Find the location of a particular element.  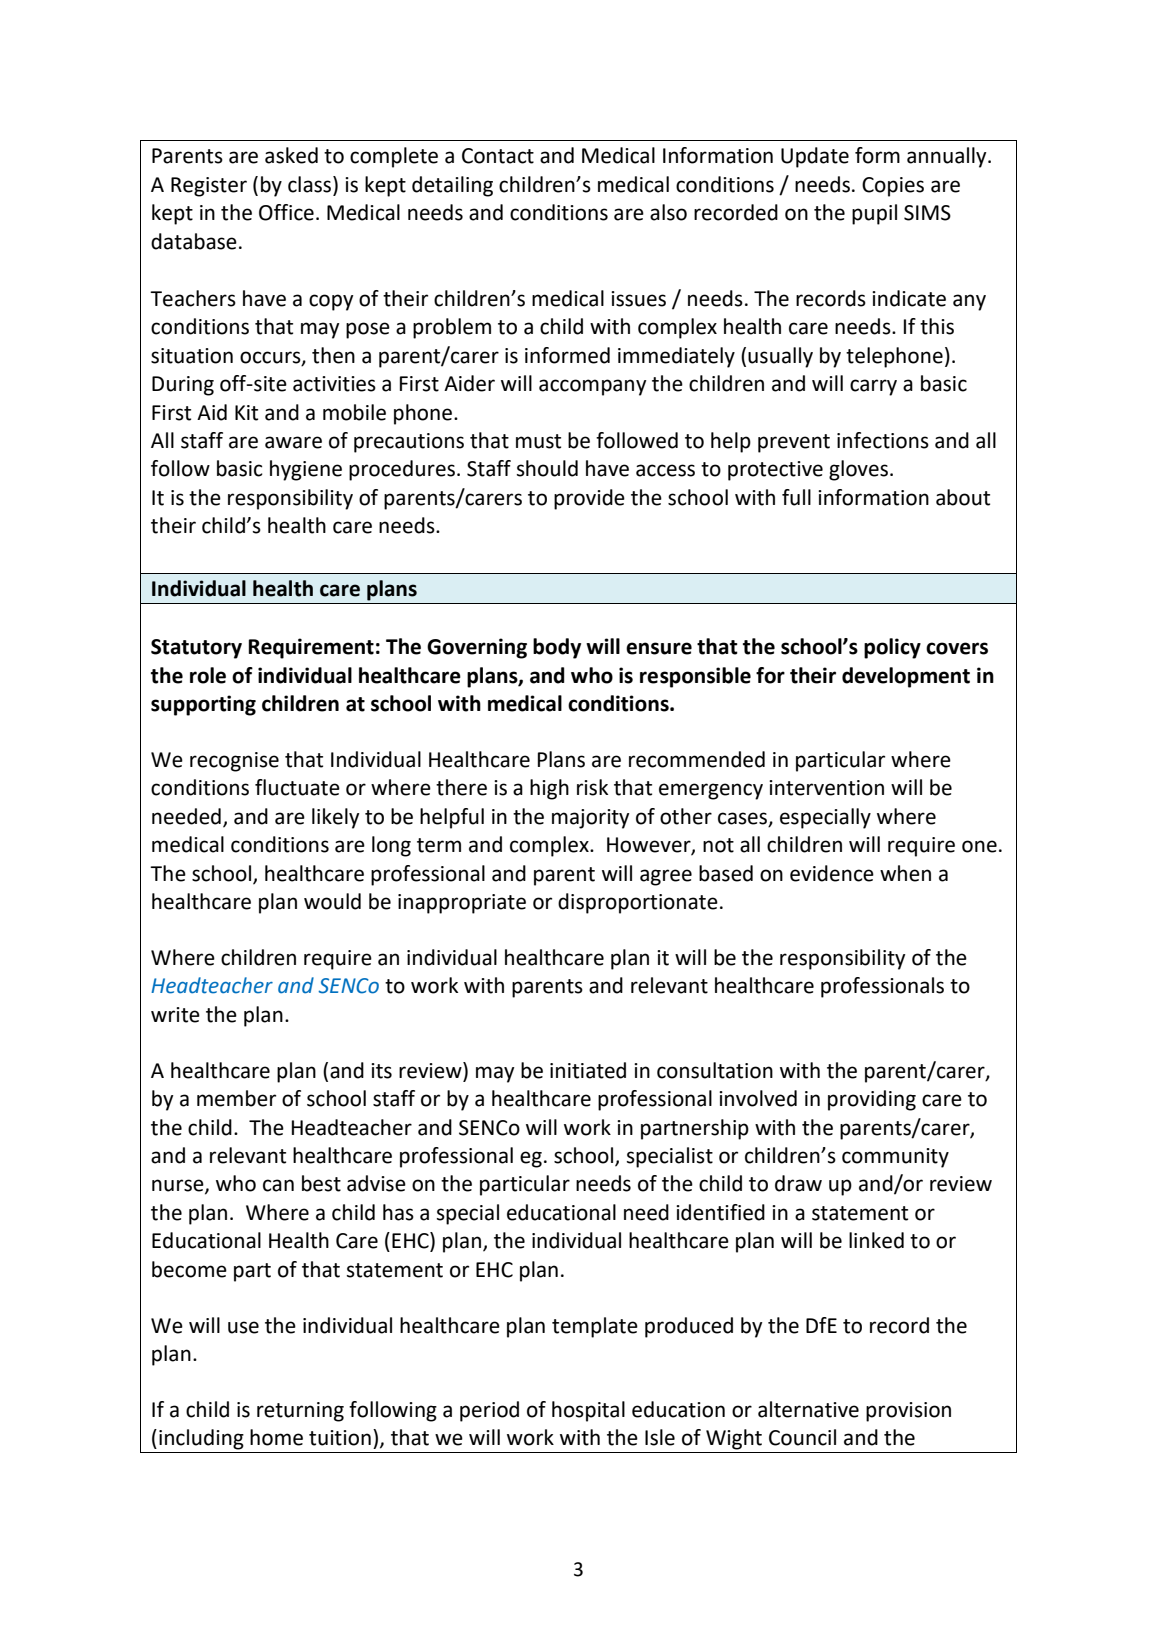

Contact is located at coordinates (498, 156).
